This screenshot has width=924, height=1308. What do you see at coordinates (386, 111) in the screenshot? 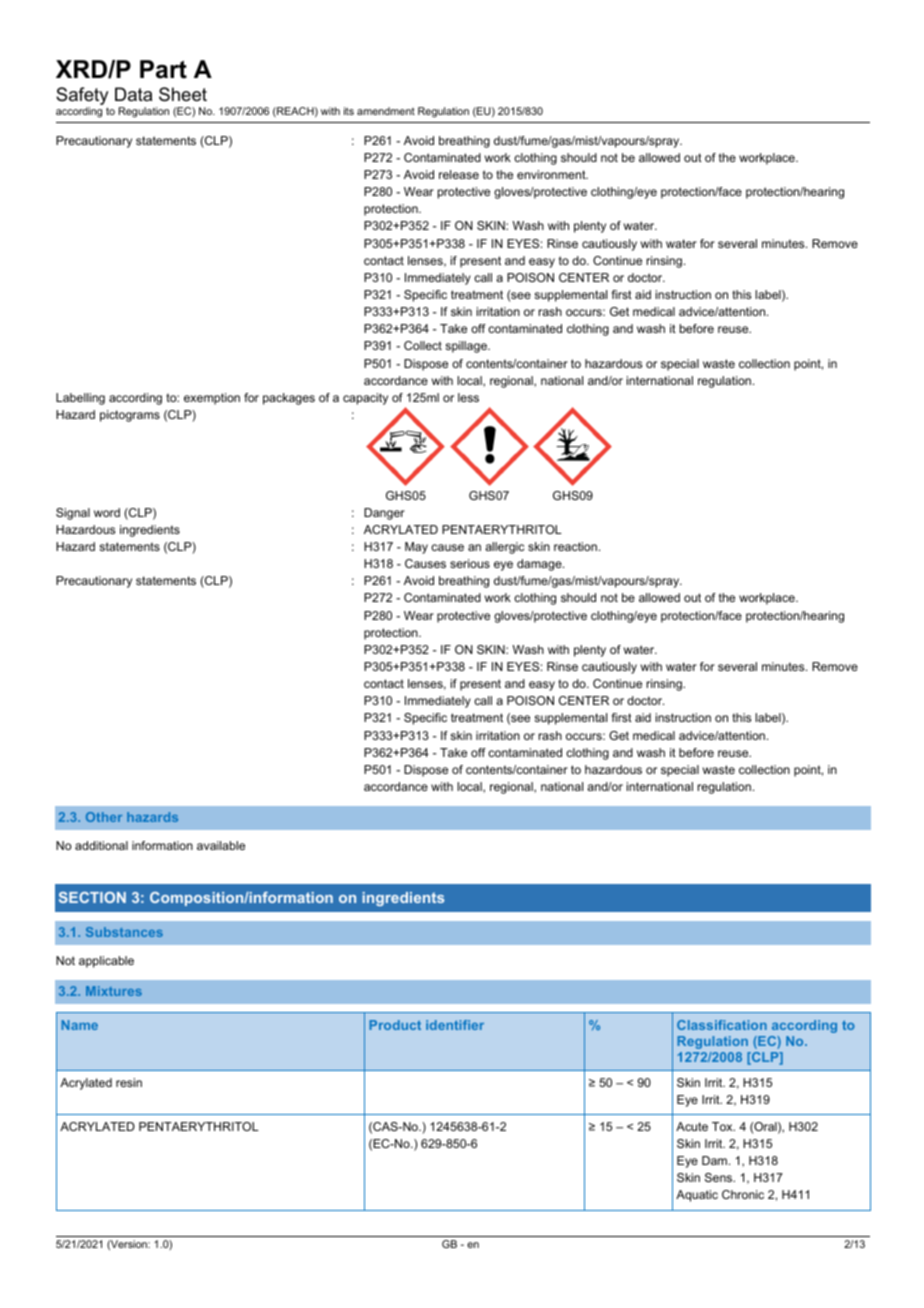
I see `amendment` at bounding box center [386, 111].
